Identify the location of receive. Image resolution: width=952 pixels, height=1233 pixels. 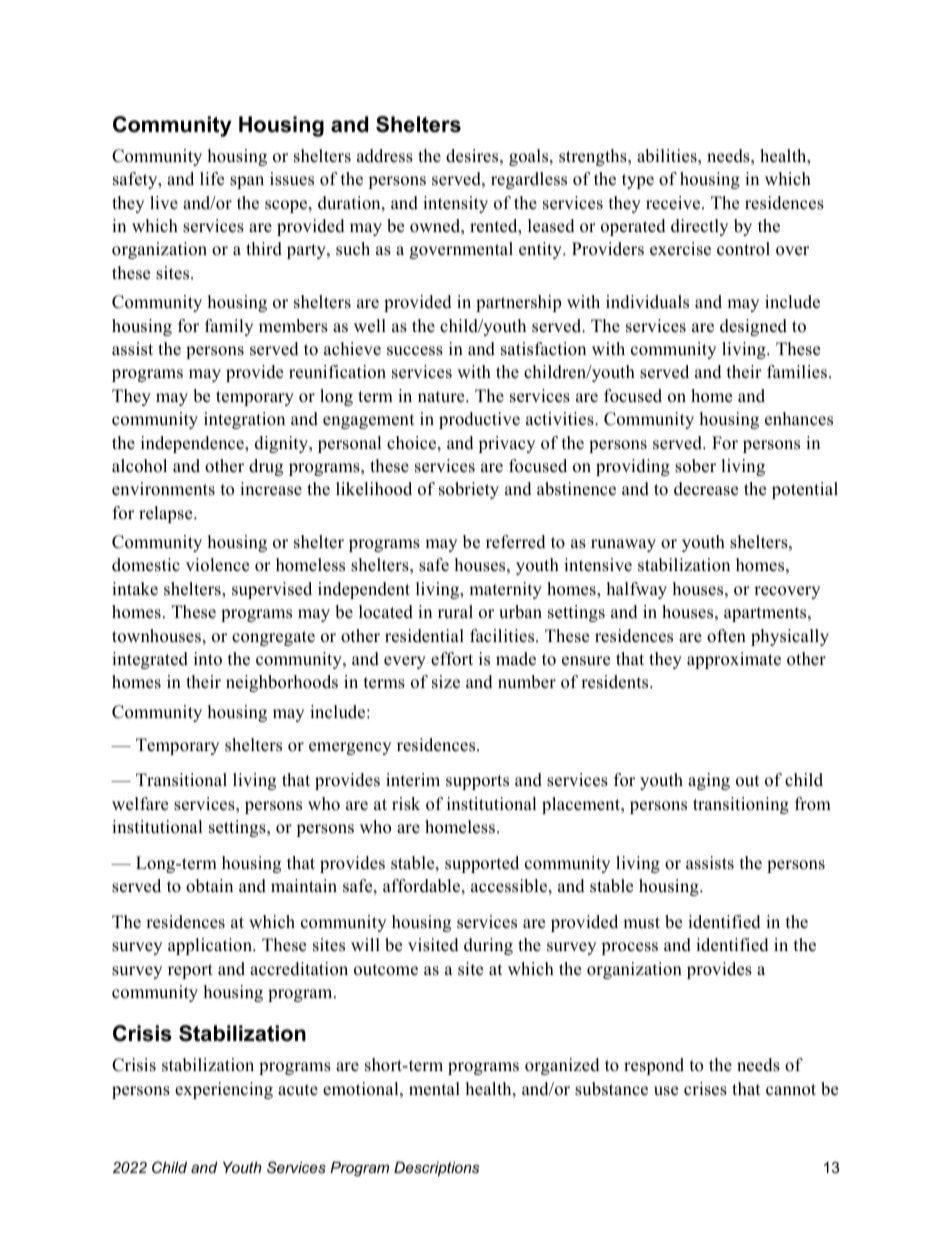
(674, 203).
